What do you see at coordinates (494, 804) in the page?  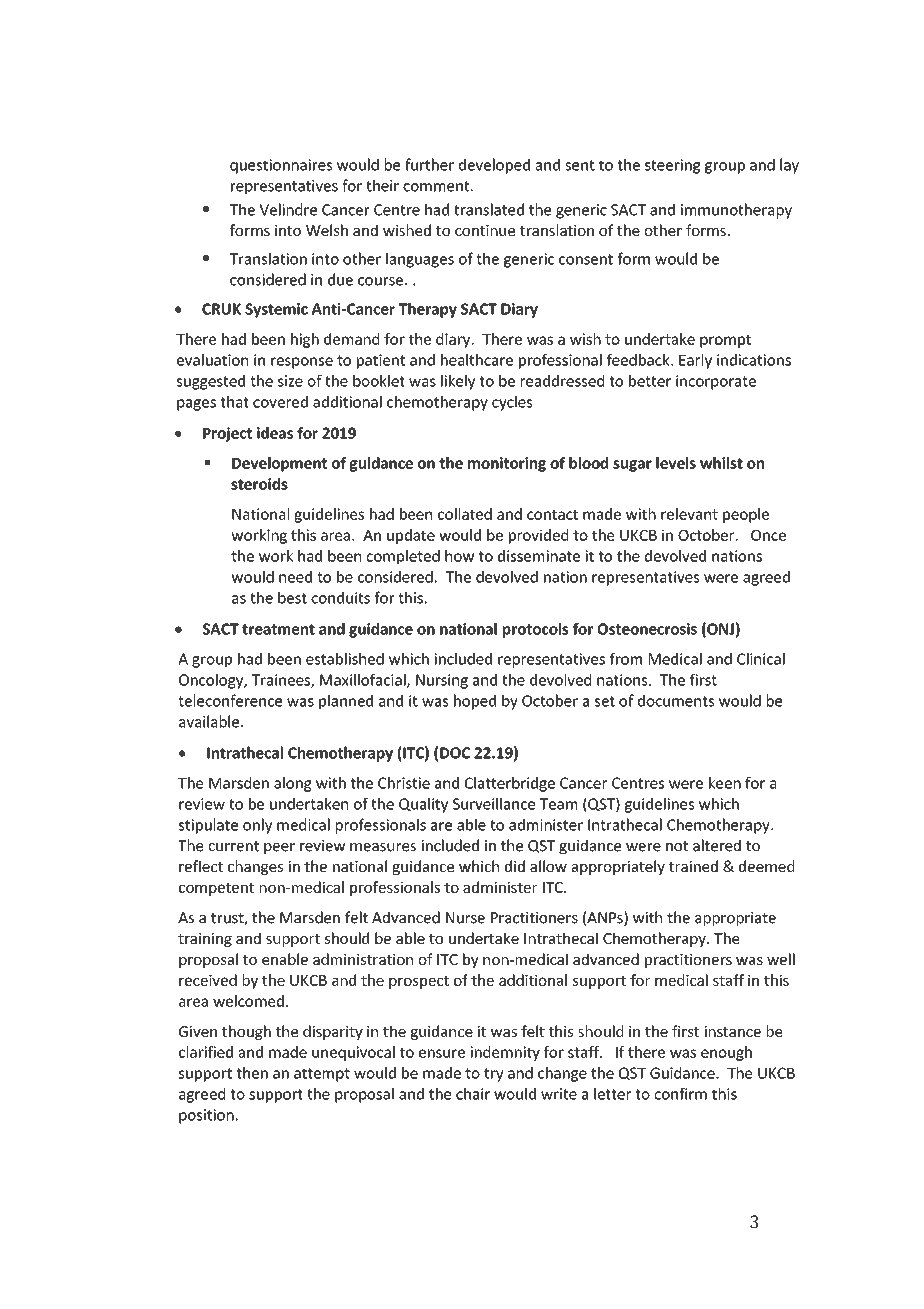 I see `Surveillance` at bounding box center [494, 804].
